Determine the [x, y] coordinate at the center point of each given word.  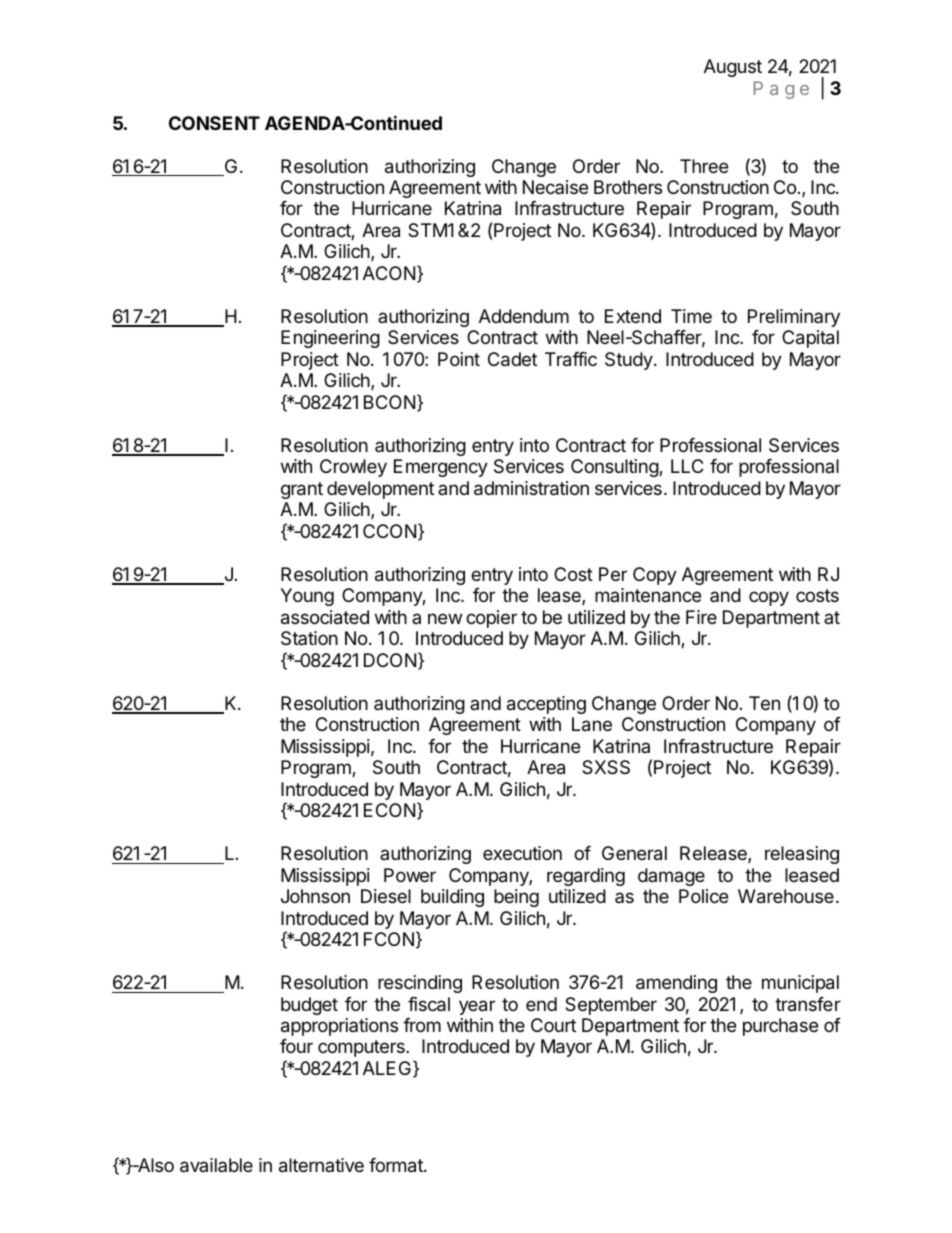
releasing [802, 855]
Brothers [628, 187]
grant [302, 490]
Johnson [315, 896]
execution [522, 853]
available [216, 1165]
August [733, 68]
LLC [687, 466]
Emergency [441, 468]
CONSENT [214, 123]
